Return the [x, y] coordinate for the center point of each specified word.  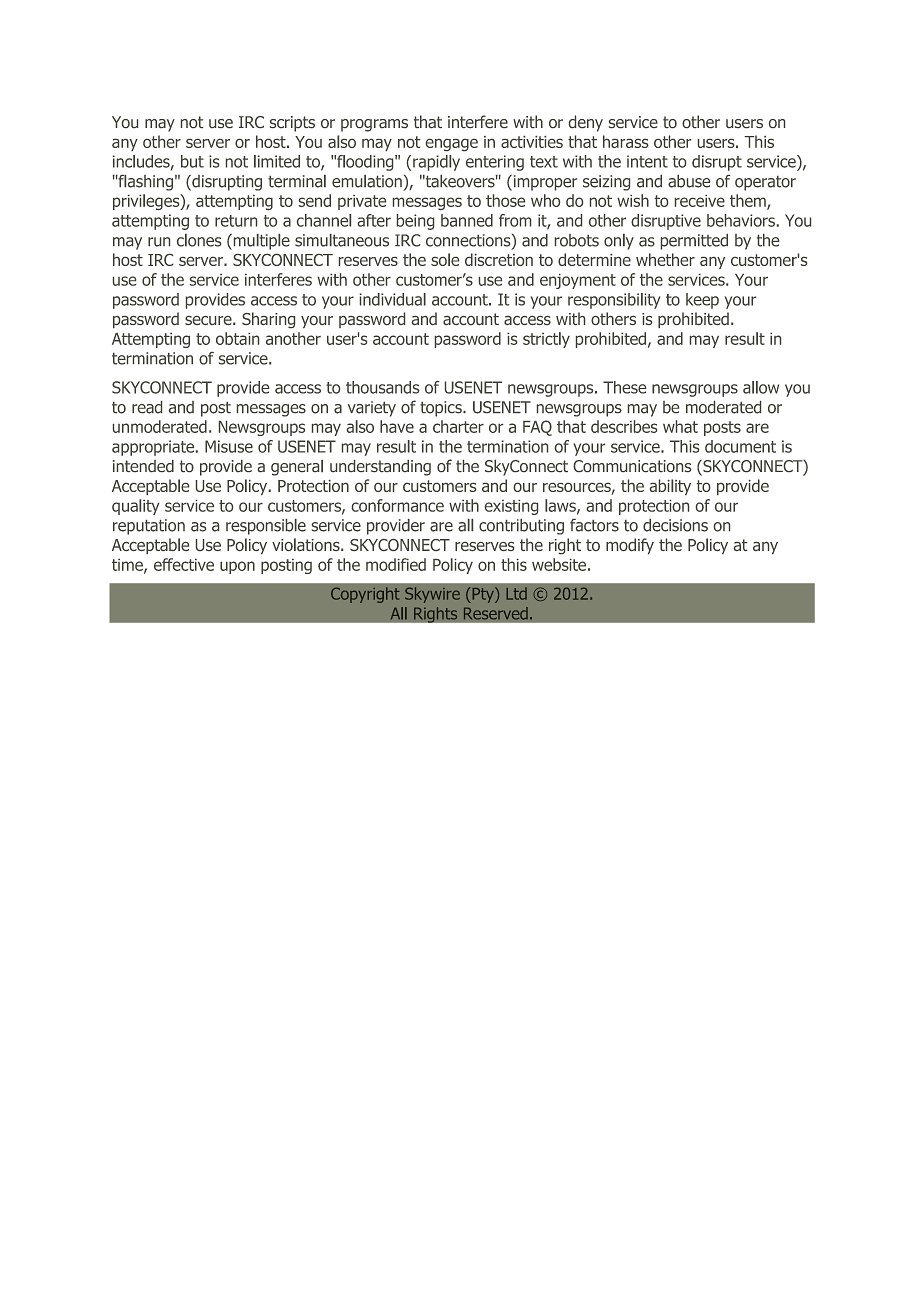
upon [237, 567]
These [624, 387]
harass [625, 141]
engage [452, 145]
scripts [292, 124]
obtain [237, 338]
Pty [483, 595]
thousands [382, 387]
